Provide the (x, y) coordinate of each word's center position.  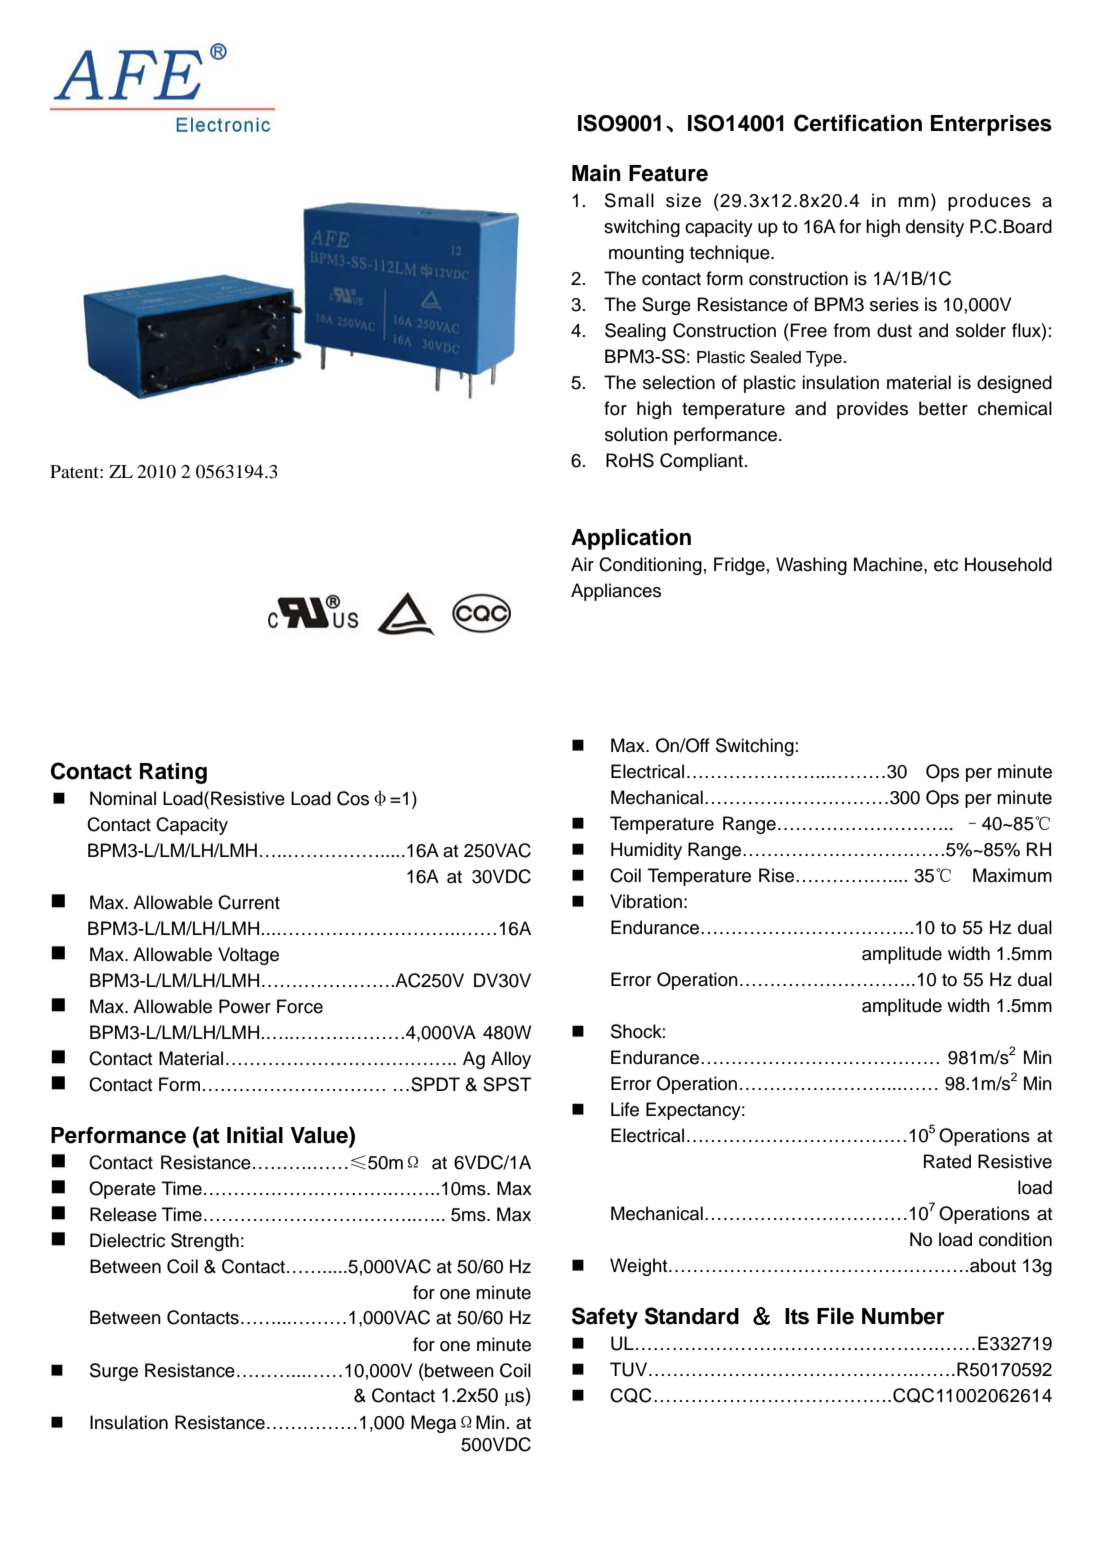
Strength (205, 1242)
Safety (605, 1318)
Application (631, 539)
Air (582, 564)
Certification (858, 123)
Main (596, 173)
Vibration (646, 901)
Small (629, 200)
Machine (889, 564)
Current (249, 902)
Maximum (1012, 875)
